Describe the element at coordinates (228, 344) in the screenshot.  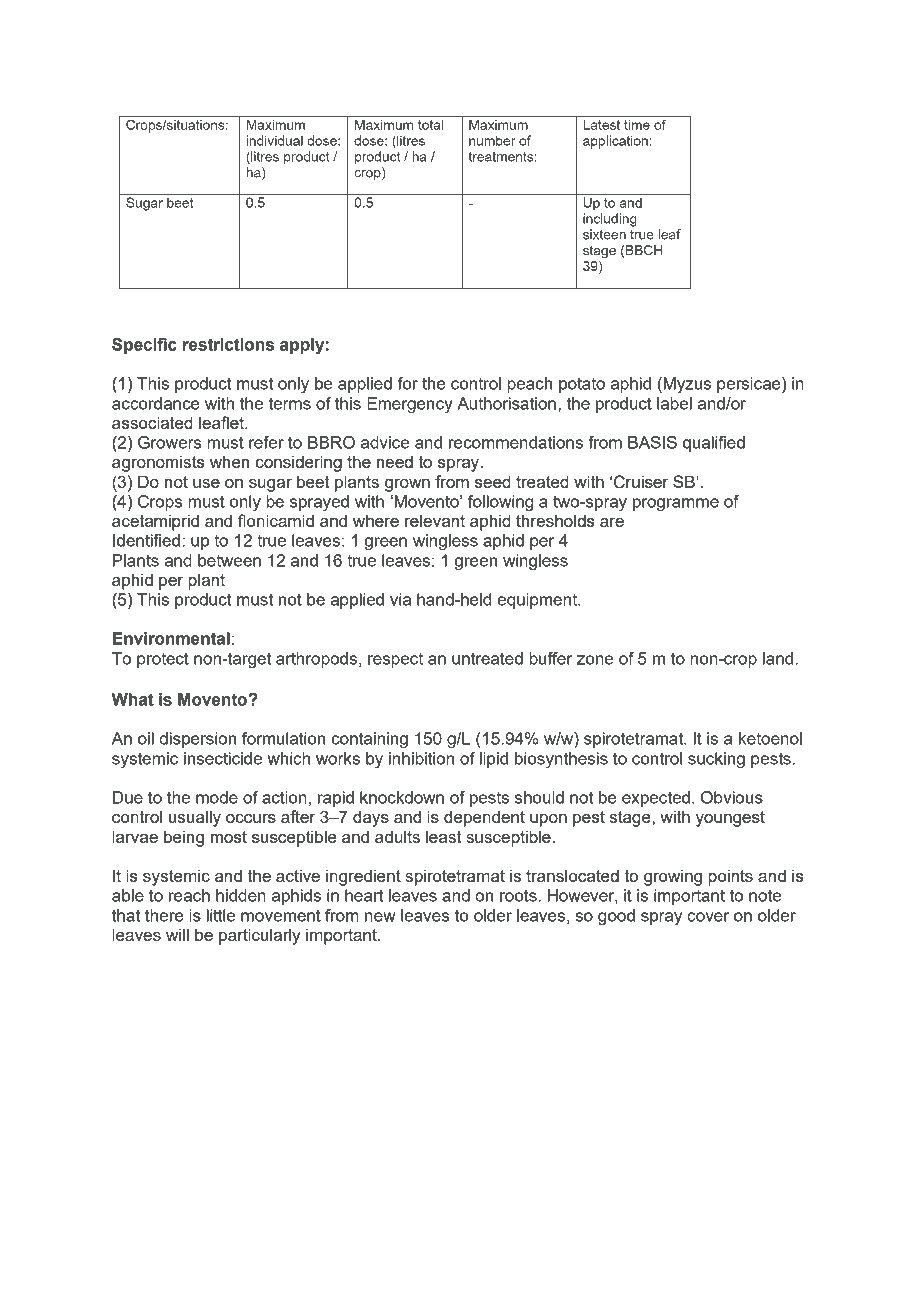
I see `restrictions` at that location.
